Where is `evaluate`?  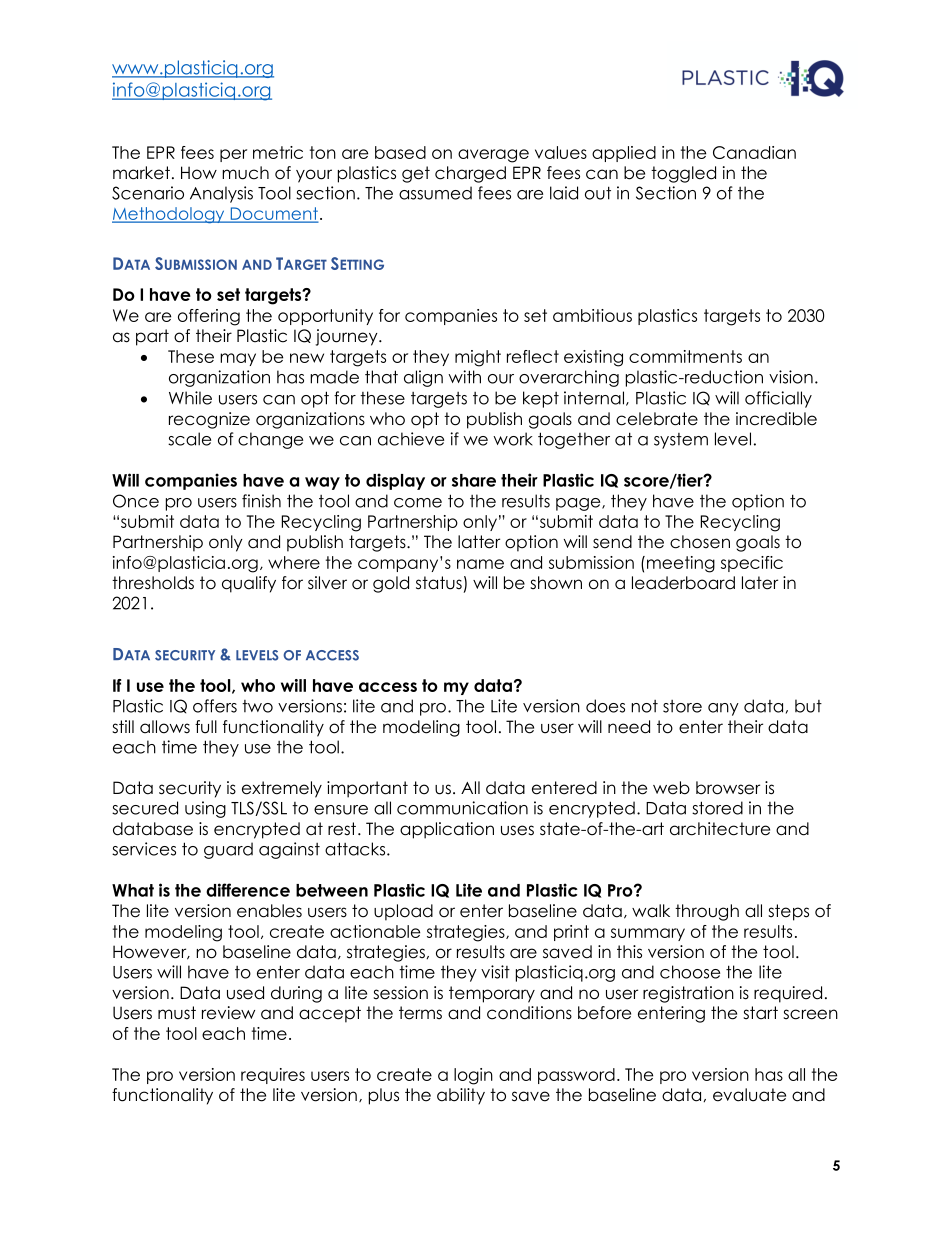 evaluate is located at coordinates (749, 1095).
